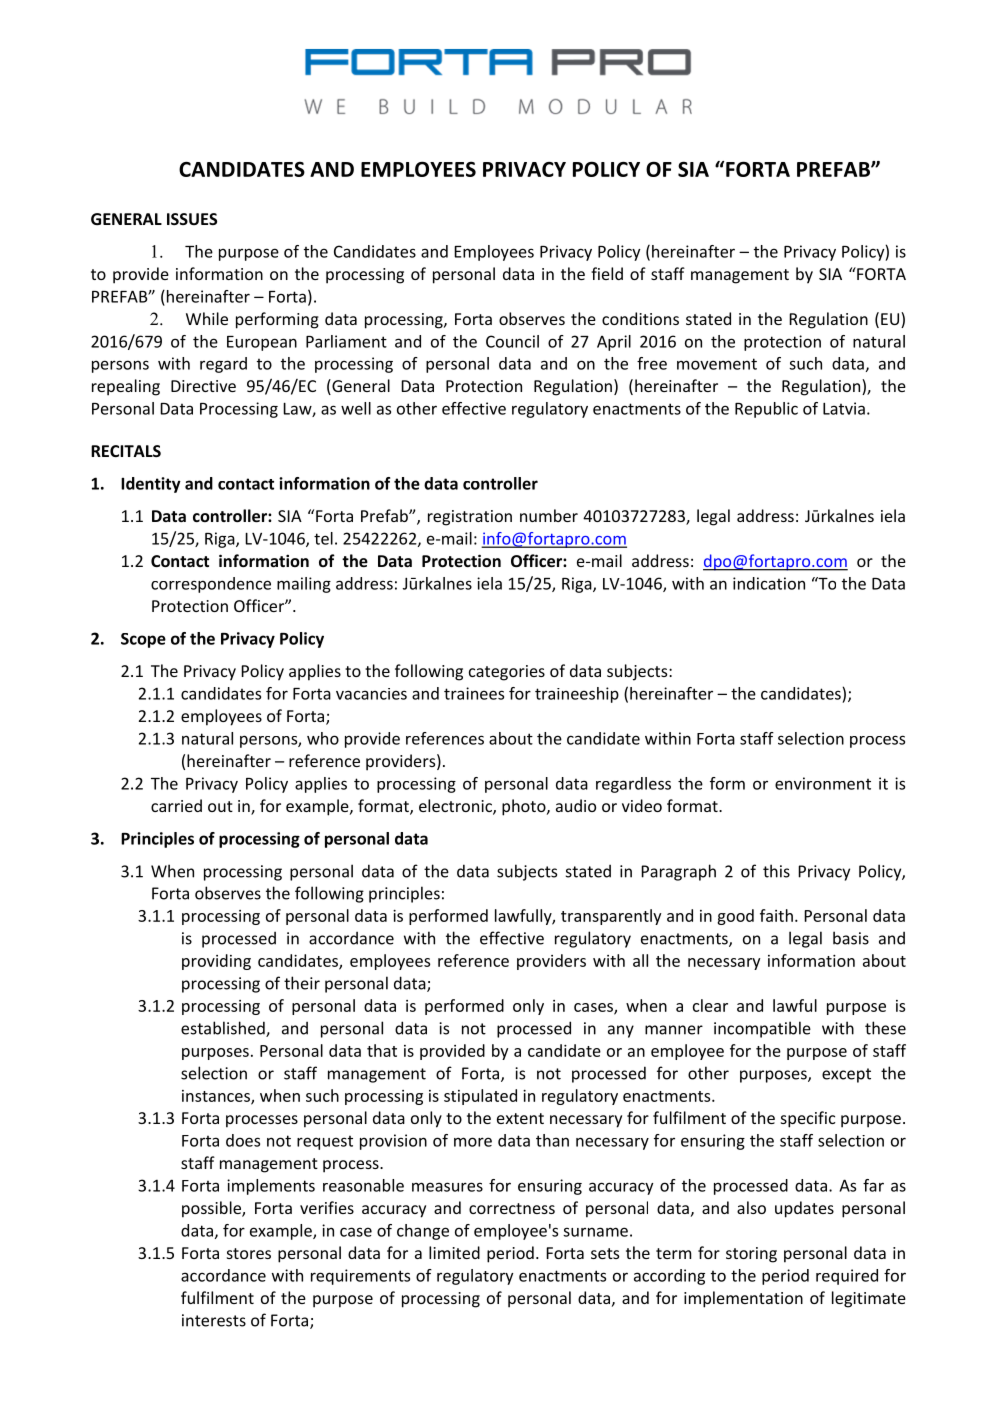  Describe the element at coordinates (823, 783) in the document. I see `environment` at that location.
